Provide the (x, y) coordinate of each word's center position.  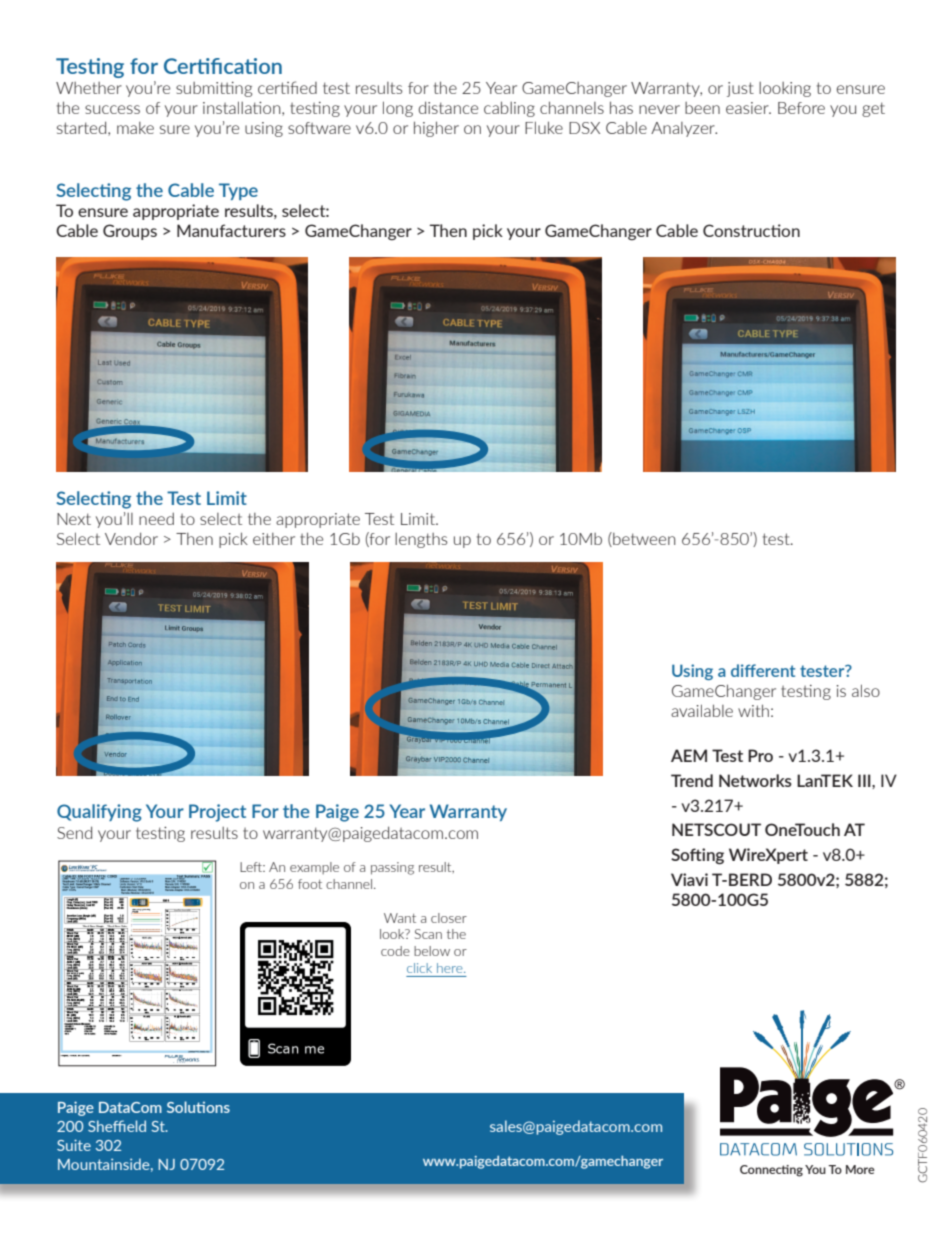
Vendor (131, 538)
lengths (421, 540)
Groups (130, 232)
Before (801, 108)
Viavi (689, 879)
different (763, 670)
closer (449, 918)
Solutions (198, 1107)
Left (252, 867)
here (451, 968)
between (643, 539)
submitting (214, 89)
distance (448, 107)
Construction (751, 230)
